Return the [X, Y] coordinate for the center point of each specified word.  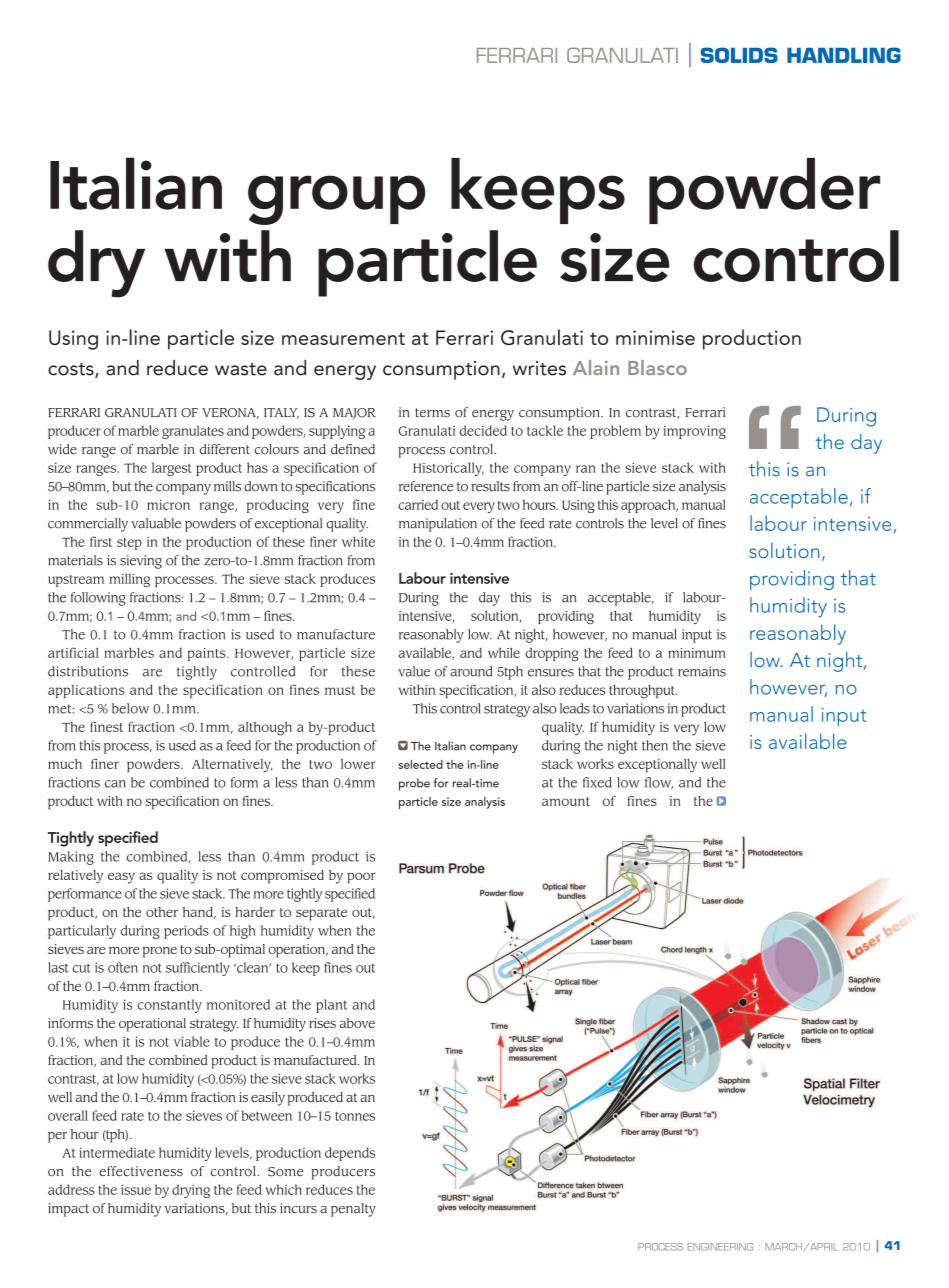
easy [121, 878]
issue [136, 1190]
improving [694, 432]
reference [426, 486]
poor [361, 878]
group [336, 200]
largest [172, 469]
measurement [343, 338]
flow [659, 783]
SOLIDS [739, 55]
